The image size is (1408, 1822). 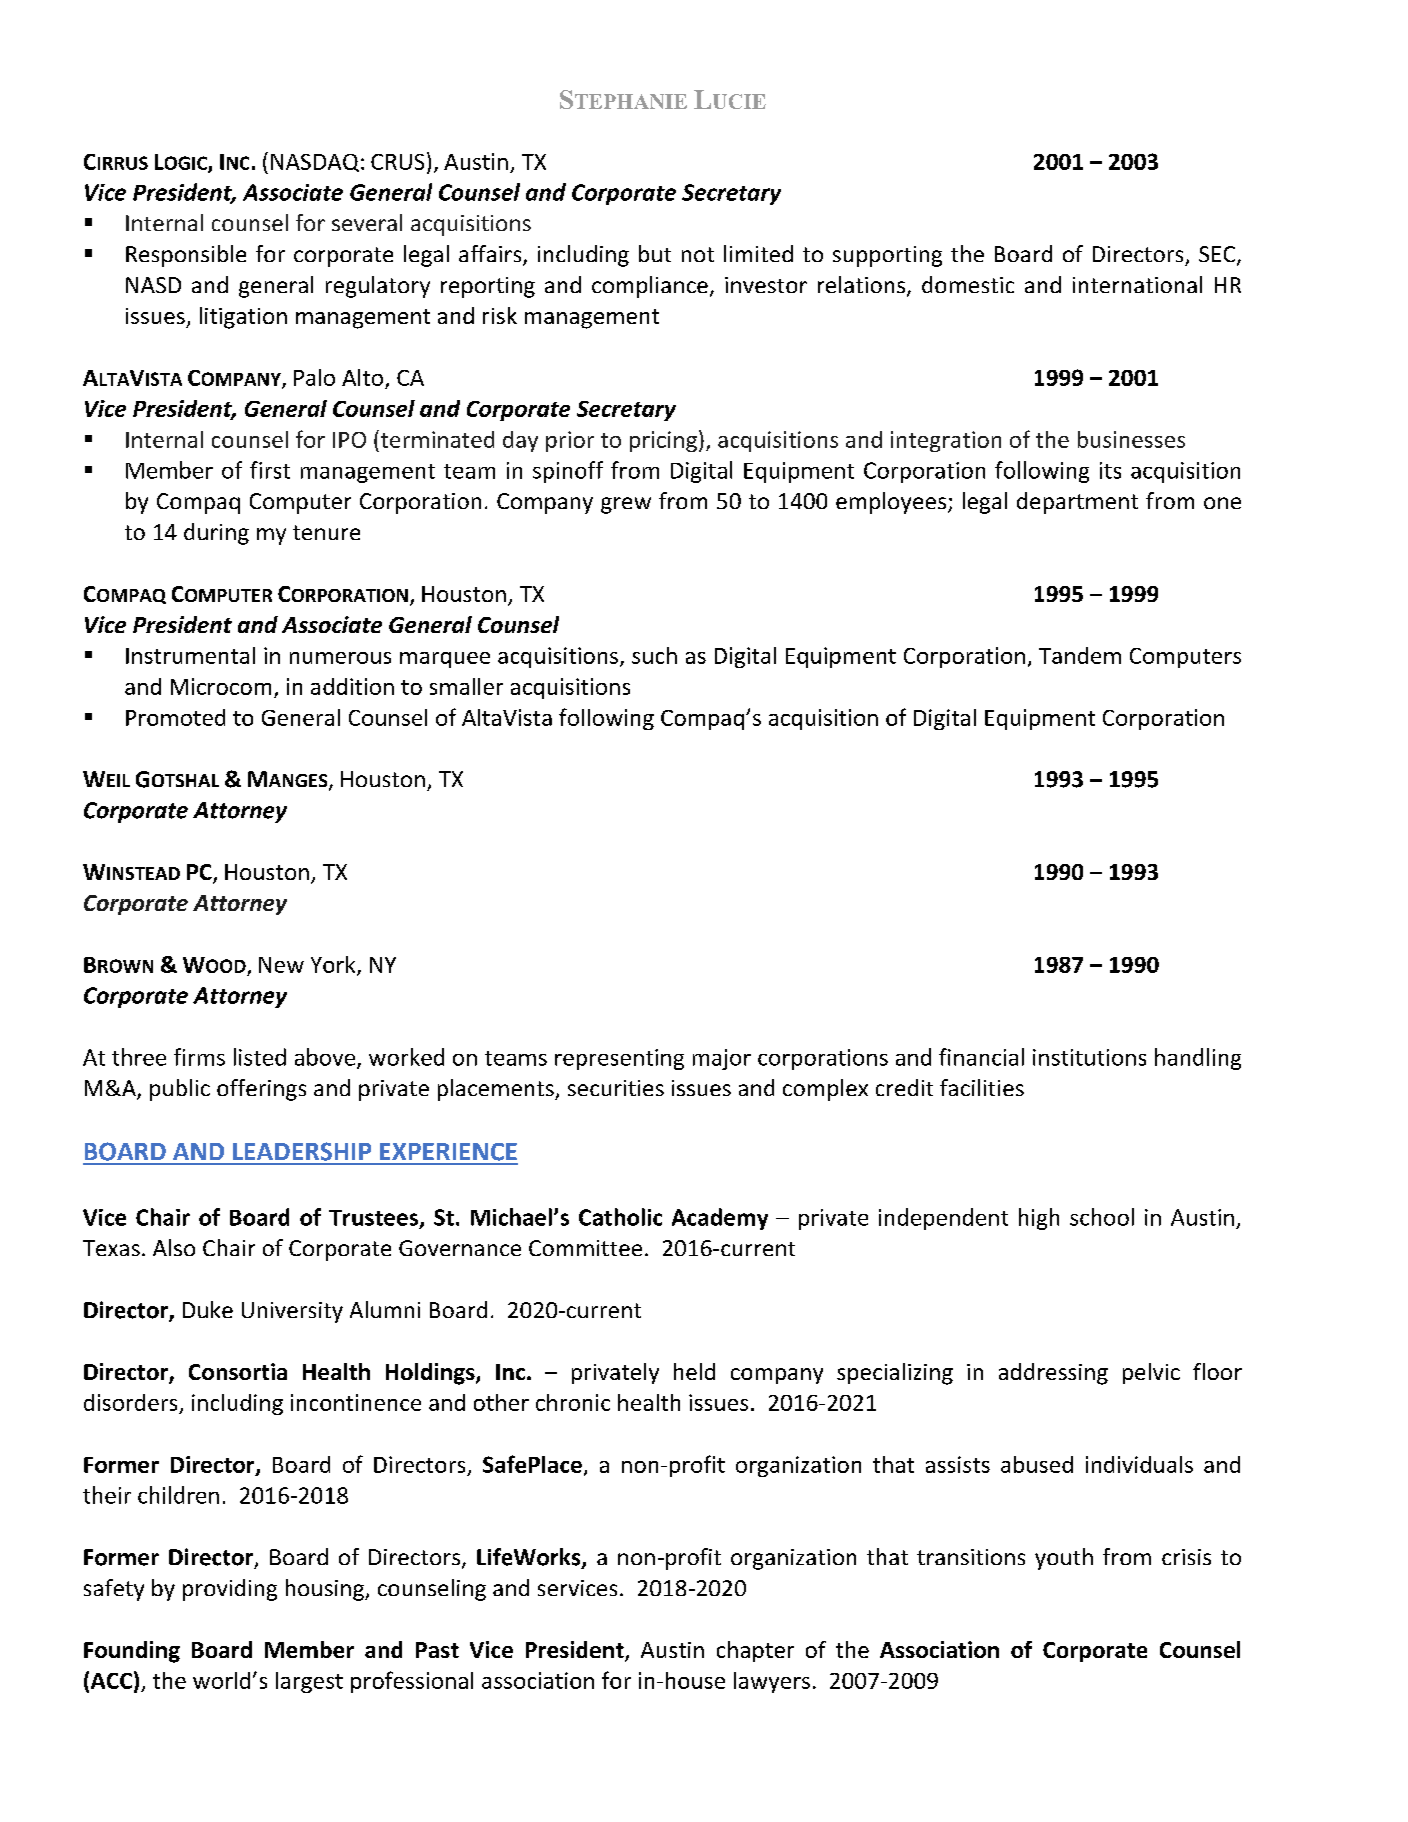 I want to click on Catholic, so click(x=620, y=1217).
